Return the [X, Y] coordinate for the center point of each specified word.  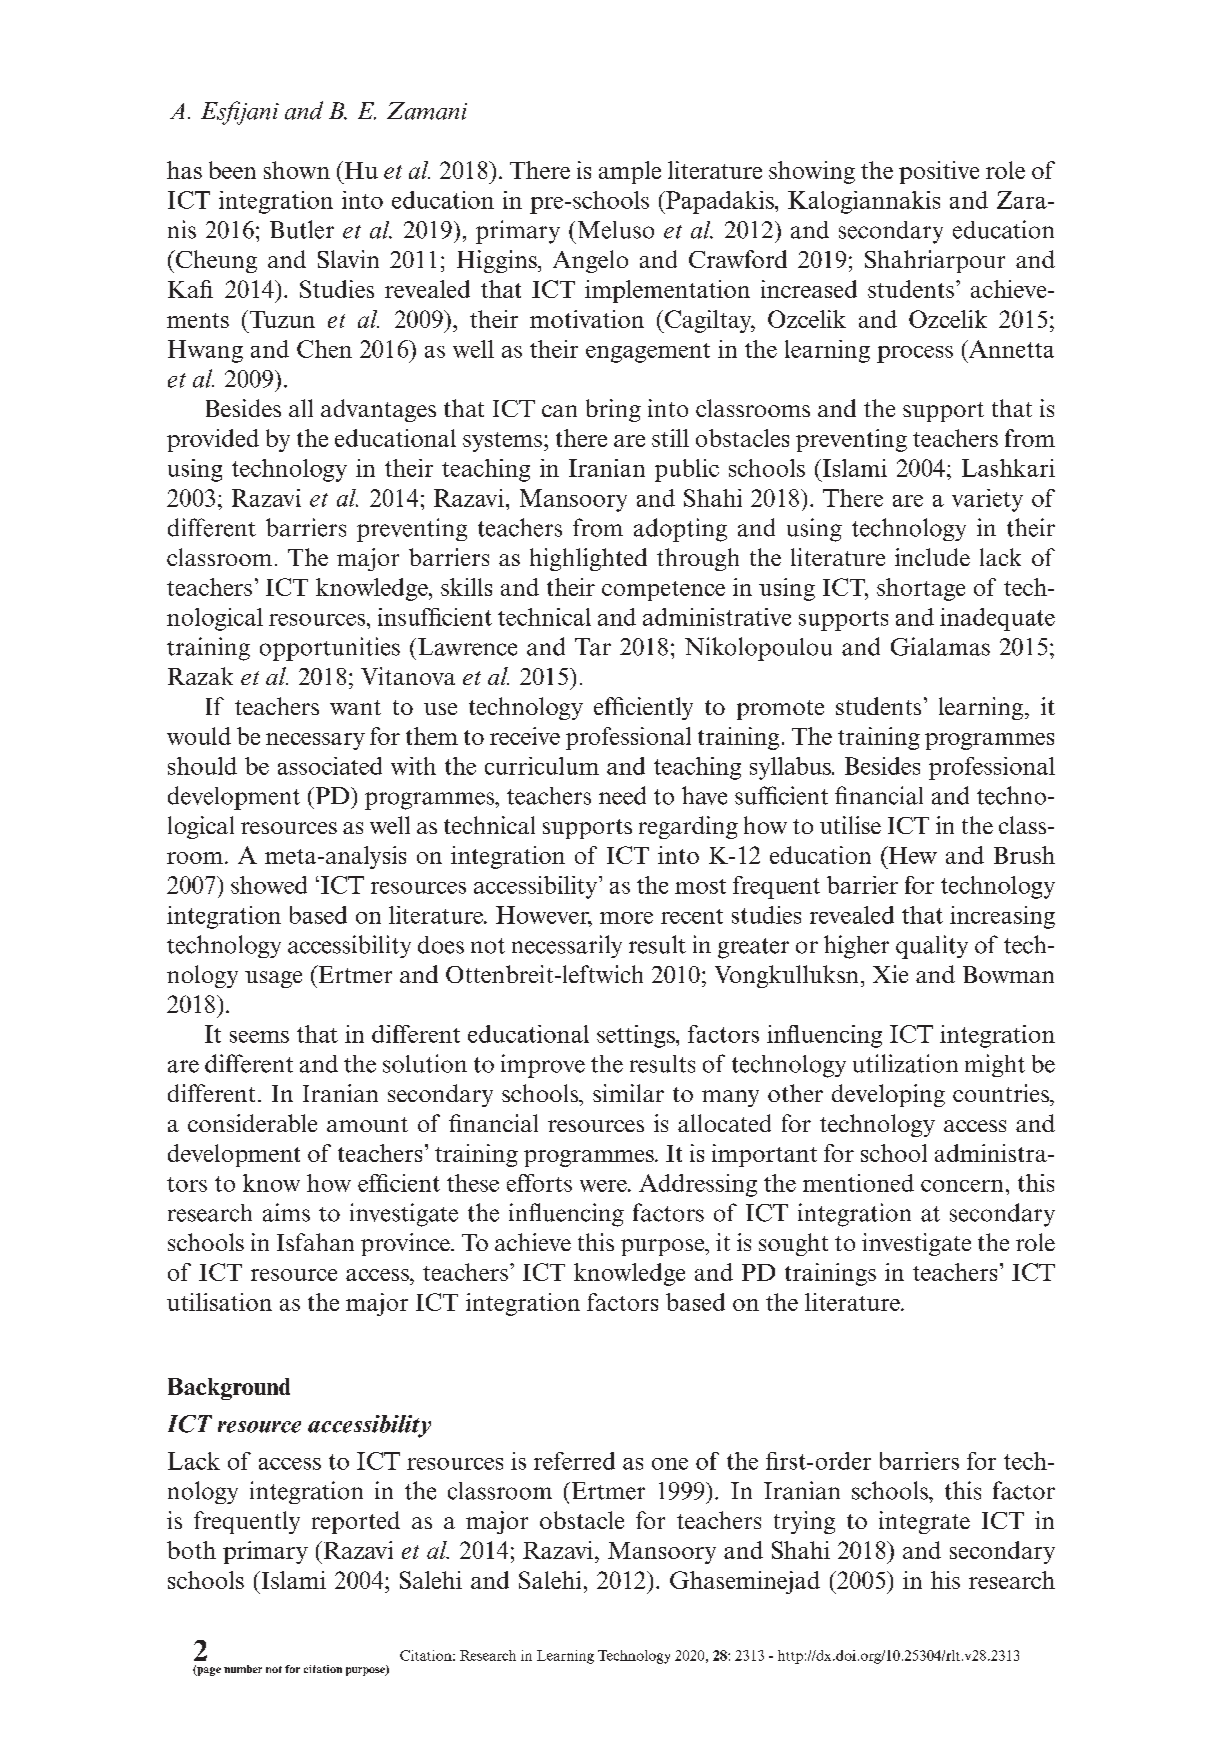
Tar [593, 647]
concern [962, 1186]
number [243, 1669]
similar [628, 1093]
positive [939, 172]
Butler [302, 229]
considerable [252, 1123]
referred [574, 1461]
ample [630, 172]
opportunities [330, 649]
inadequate [997, 619]
